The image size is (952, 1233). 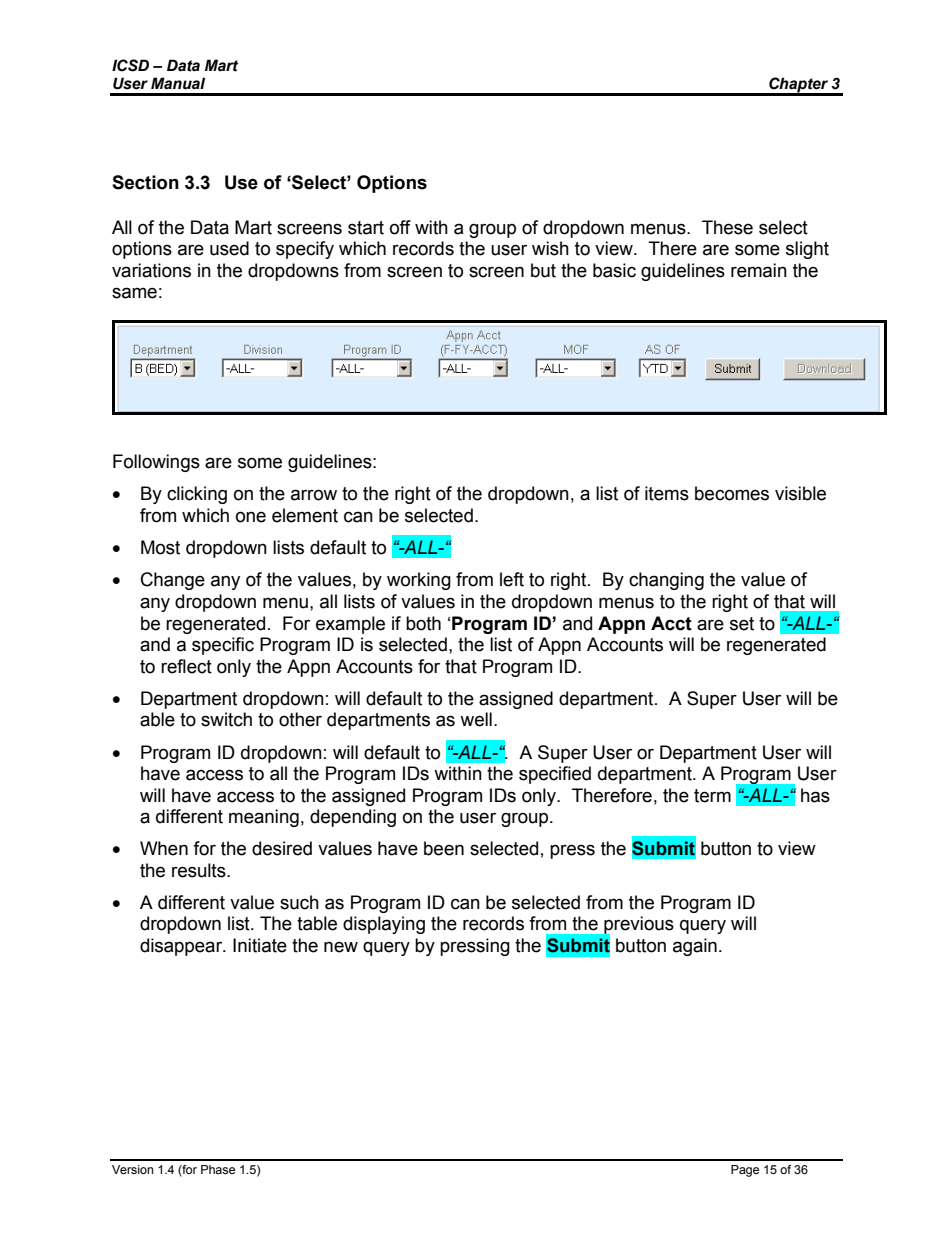 What do you see at coordinates (156, 463) in the image?
I see `Followings` at bounding box center [156, 463].
